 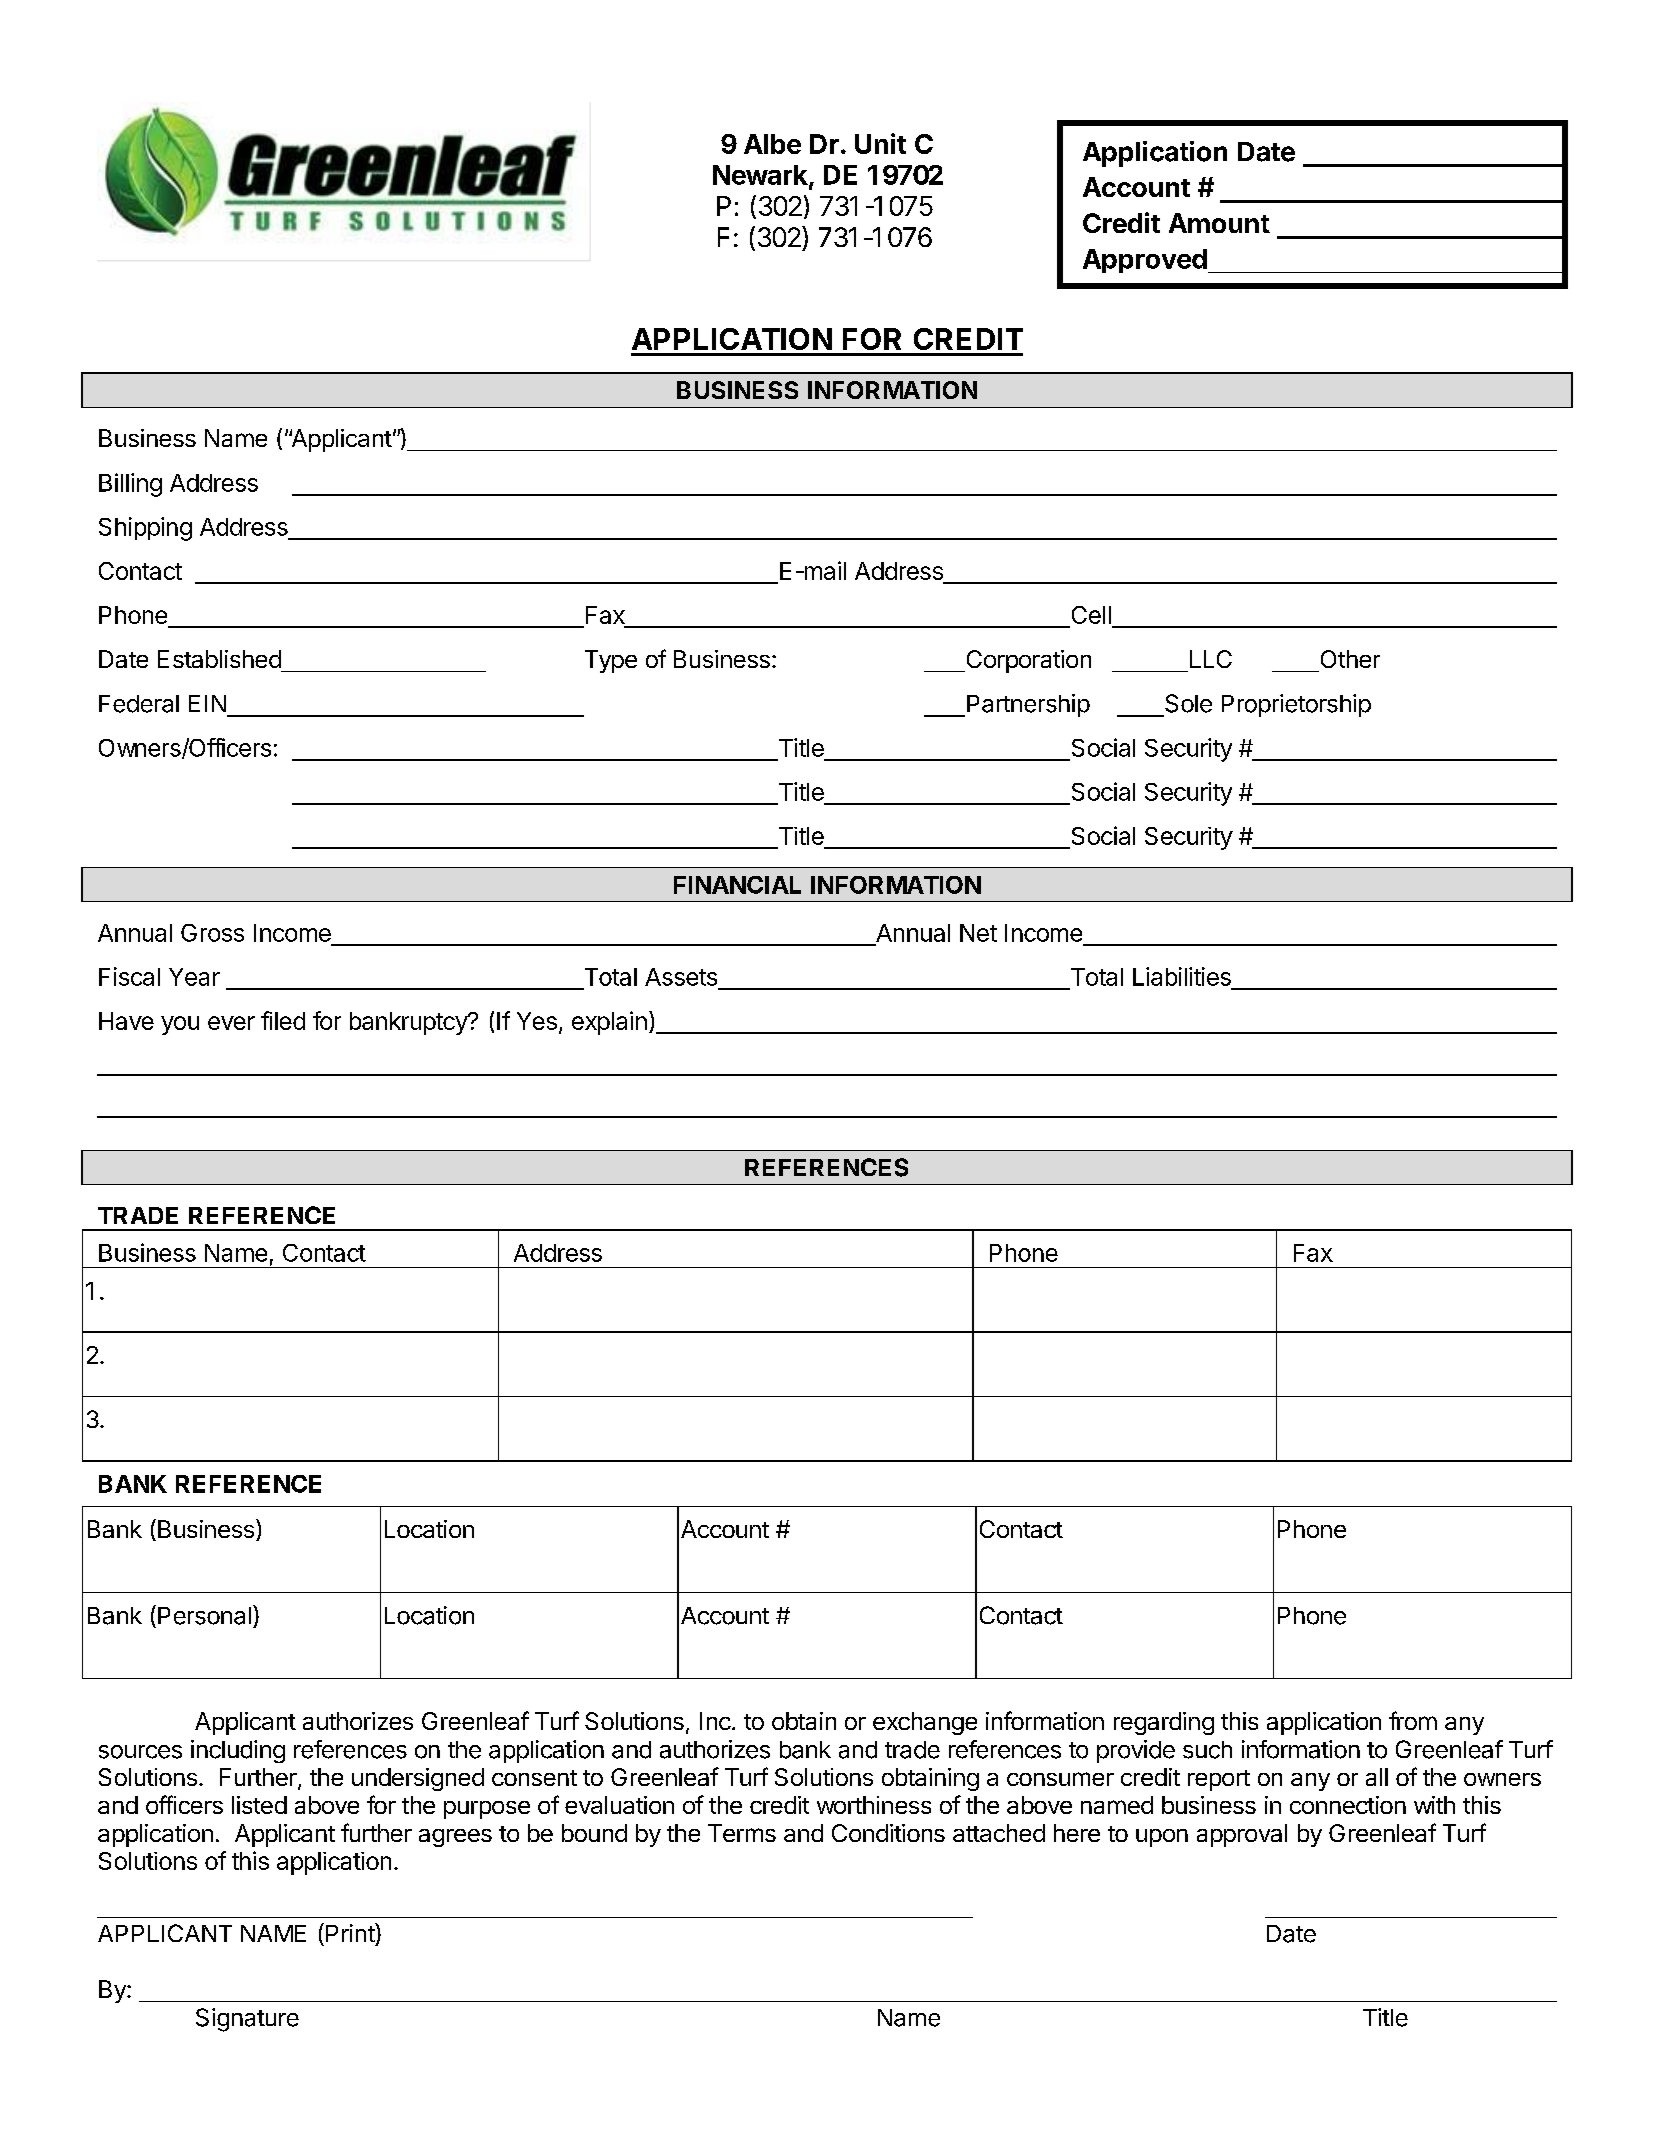 I want to click on exchange, so click(x=925, y=1723).
